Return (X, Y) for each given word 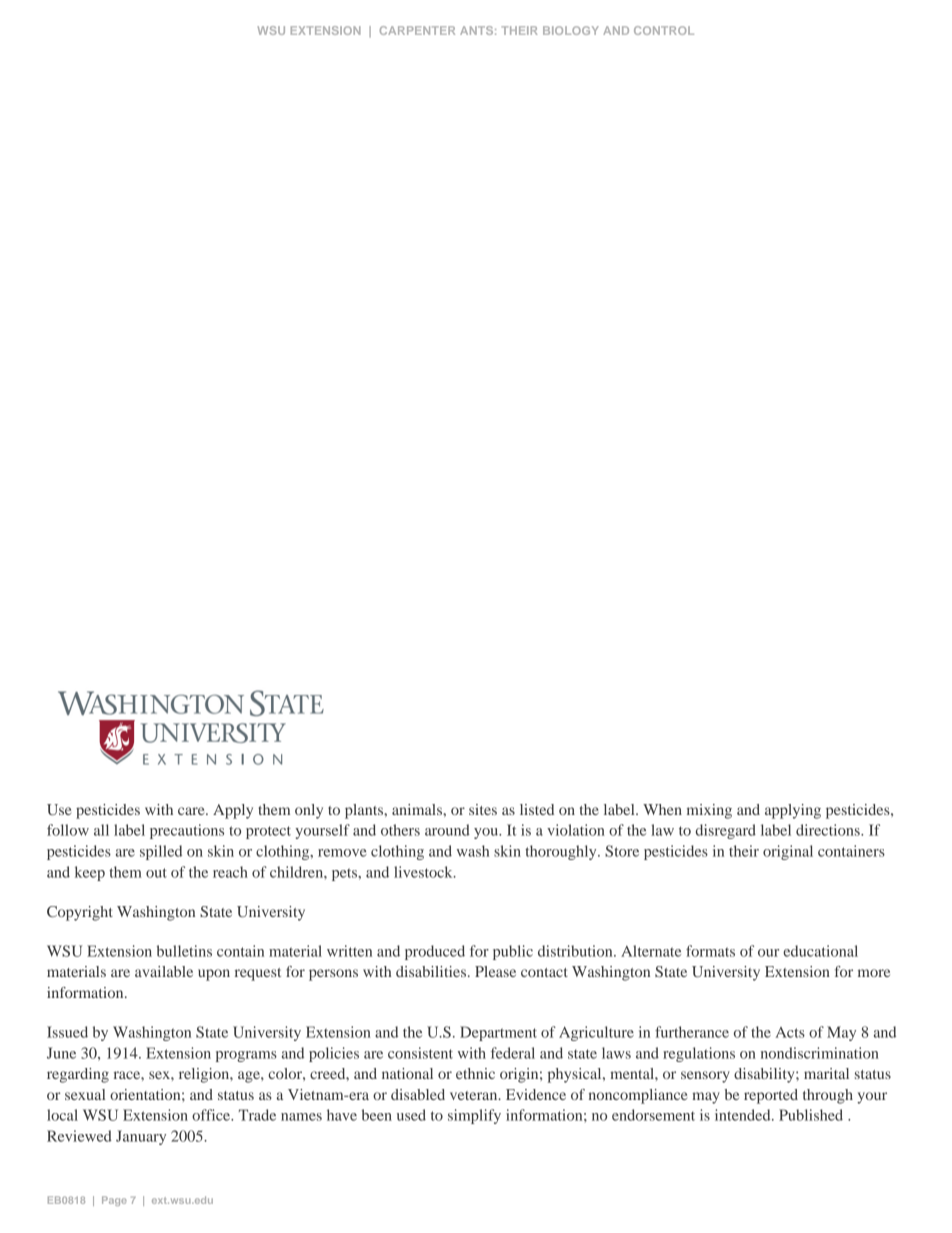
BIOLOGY (571, 30)
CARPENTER (417, 30)
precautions (187, 831)
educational (820, 951)
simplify (474, 1116)
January (141, 1137)
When (662, 809)
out (156, 873)
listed (537, 809)
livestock (424, 872)
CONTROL (664, 30)
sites (483, 809)
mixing (709, 811)
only (309, 811)
